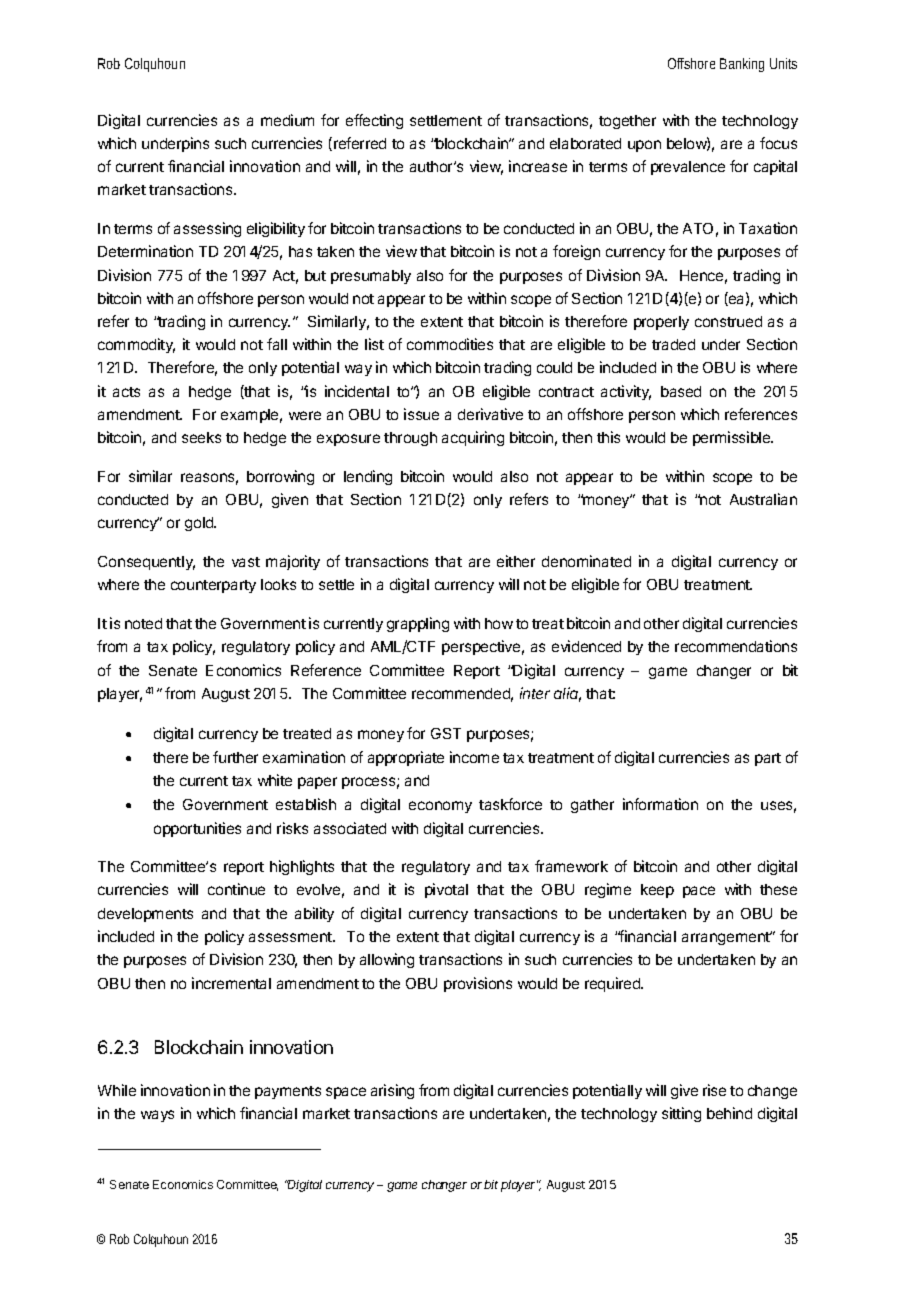  Describe the element at coordinates (742, 65) in the page. I see `Banking` at that location.
